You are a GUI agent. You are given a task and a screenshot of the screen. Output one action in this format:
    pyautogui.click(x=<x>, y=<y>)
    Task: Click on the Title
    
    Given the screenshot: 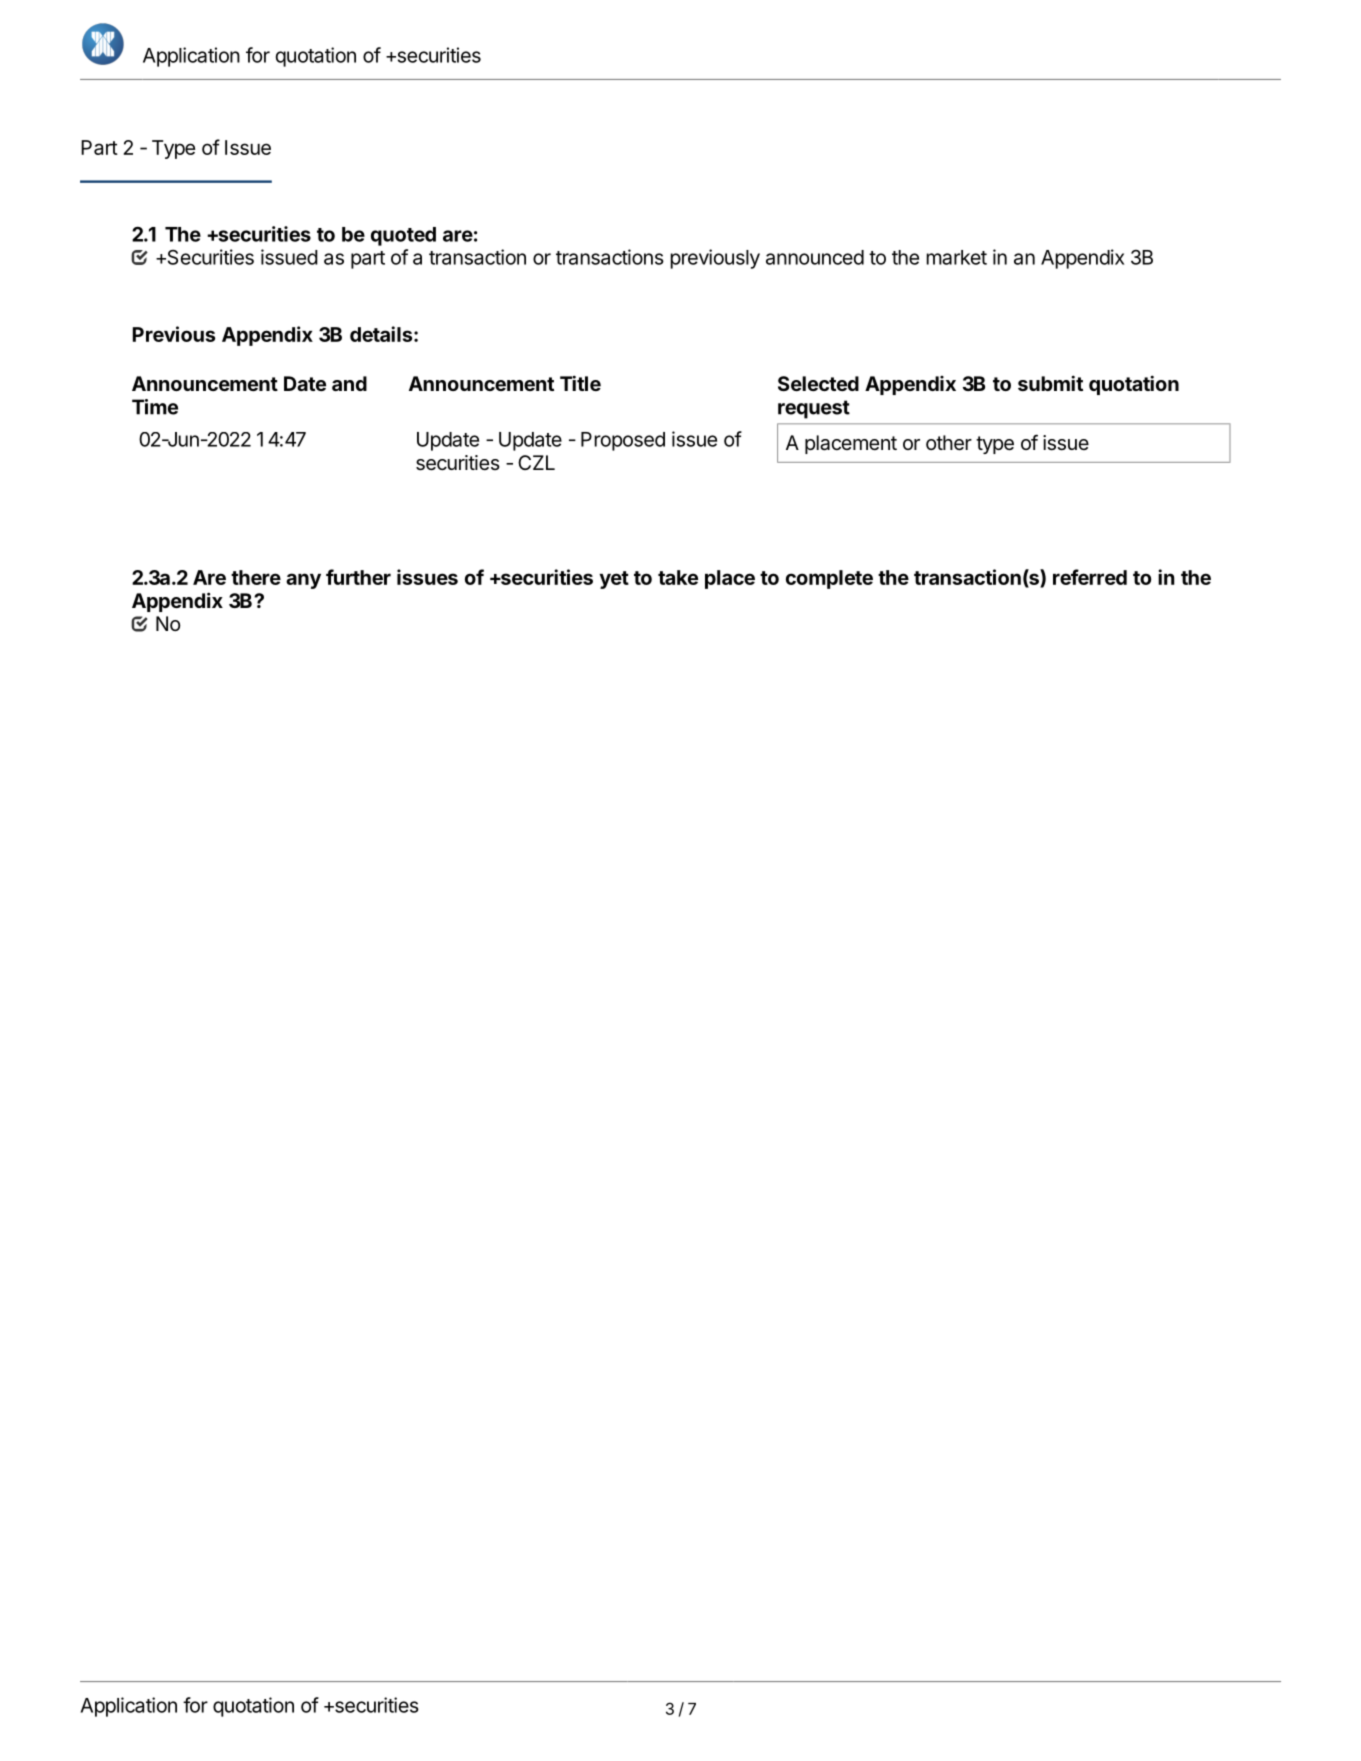 What is the action you would take?
    pyautogui.click(x=580, y=383)
